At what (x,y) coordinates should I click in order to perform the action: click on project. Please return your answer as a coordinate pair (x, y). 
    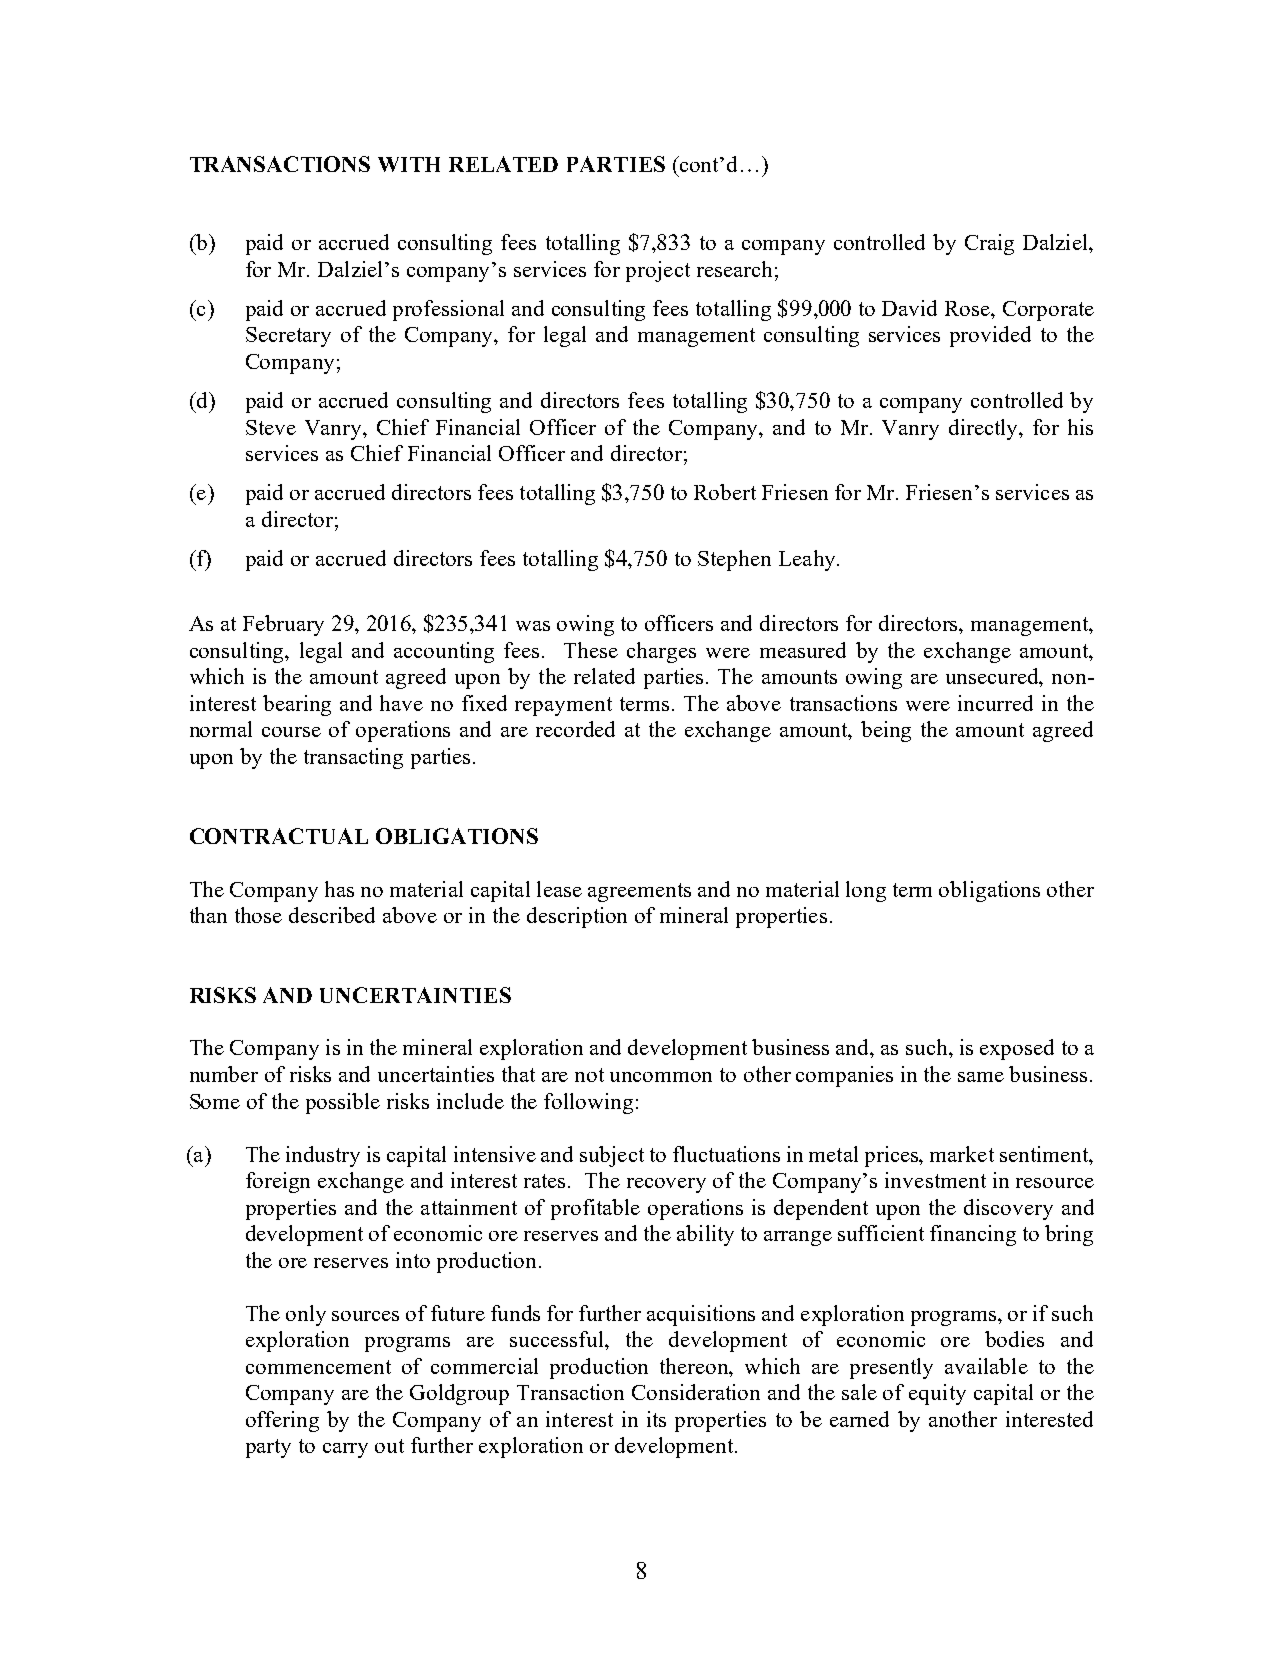
    Looking at the image, I should click on (658, 271).
